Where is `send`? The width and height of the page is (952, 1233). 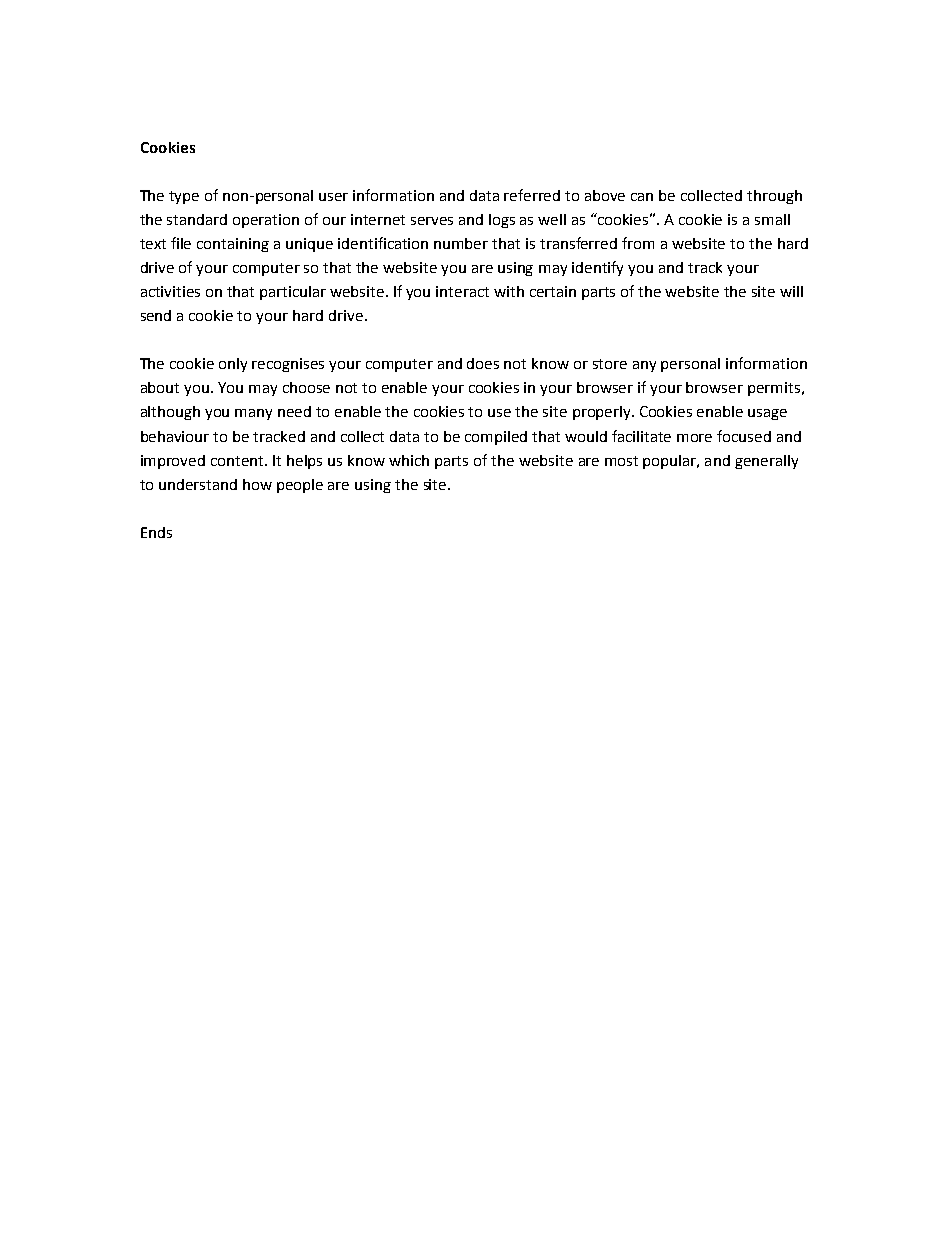
send is located at coordinates (156, 315).
